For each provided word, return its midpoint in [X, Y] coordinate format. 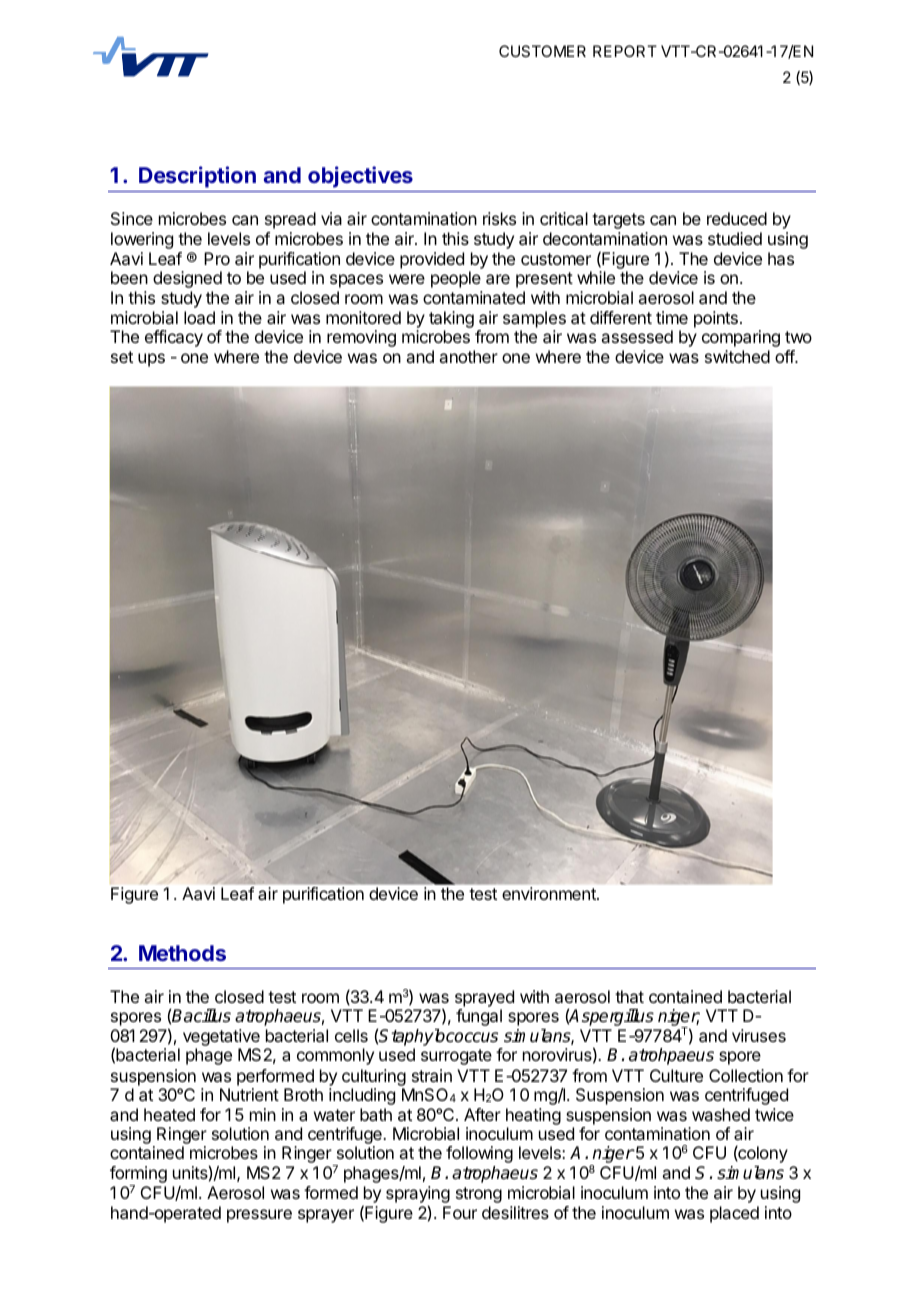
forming [138, 1176]
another [468, 356]
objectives [360, 177]
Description [197, 177]
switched [737, 356]
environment [550, 893]
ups [151, 360]
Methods [182, 953]
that [629, 996]
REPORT [625, 51]
